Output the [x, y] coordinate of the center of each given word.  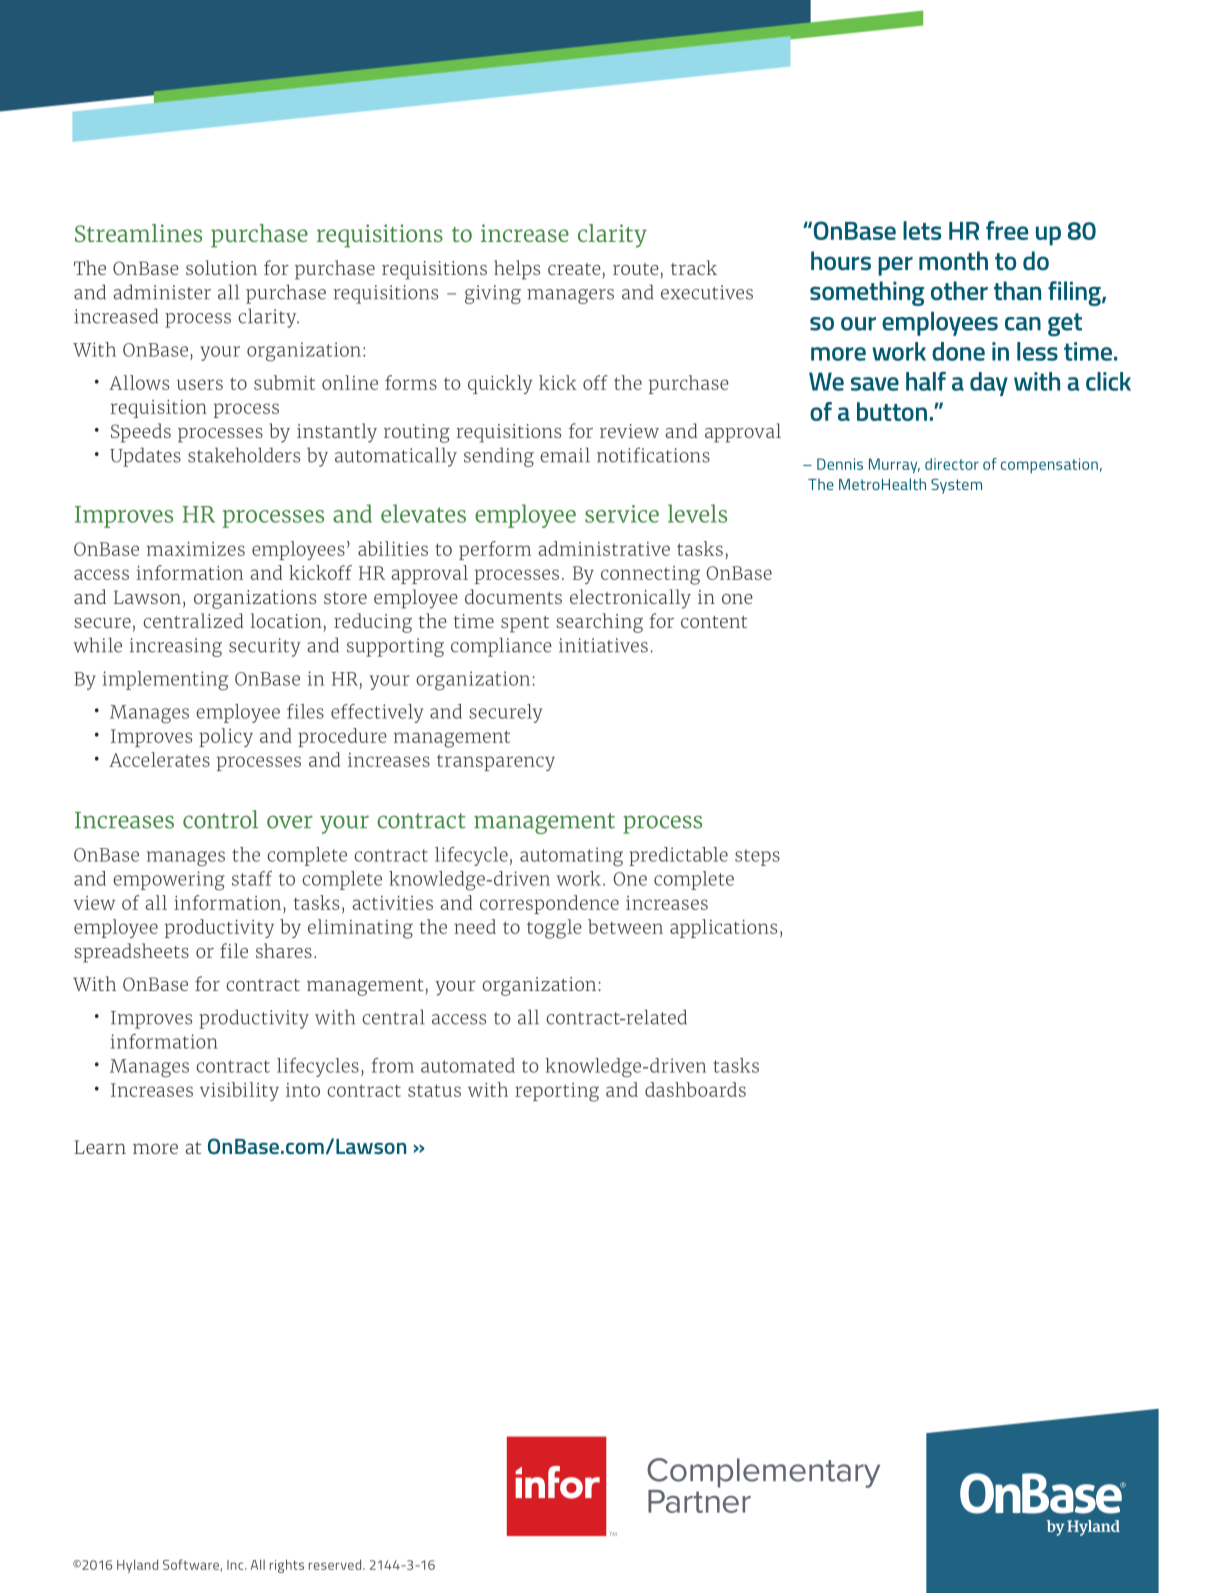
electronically [630, 599]
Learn [100, 1147]
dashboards [695, 1089]
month [953, 260]
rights [287, 1566]
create [574, 269]
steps [757, 857]
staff [252, 878]
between [625, 926]
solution [221, 267]
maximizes [196, 549]
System [956, 486]
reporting [557, 1092]
